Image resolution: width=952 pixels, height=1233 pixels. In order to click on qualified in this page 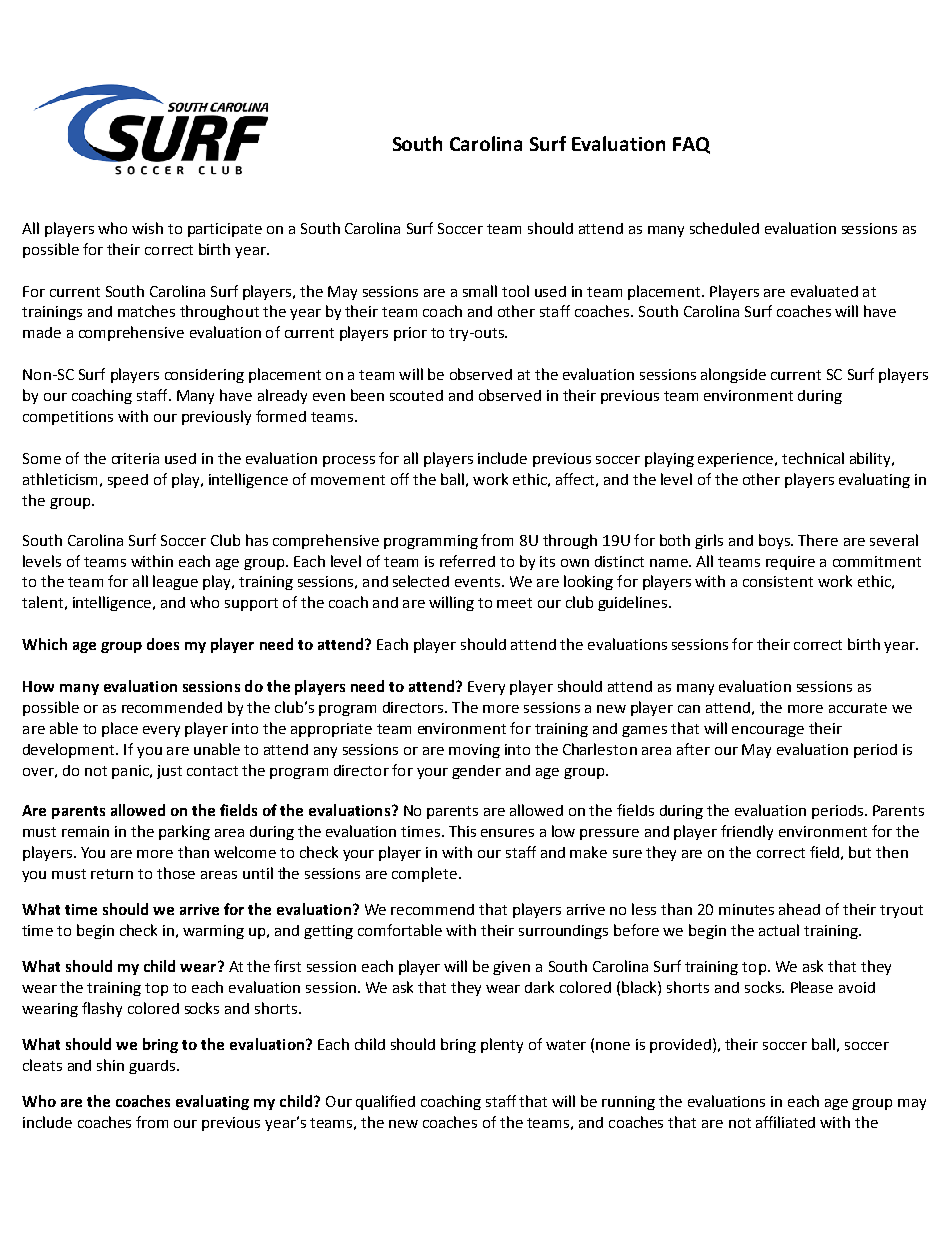, I will do `click(385, 1102)`.
